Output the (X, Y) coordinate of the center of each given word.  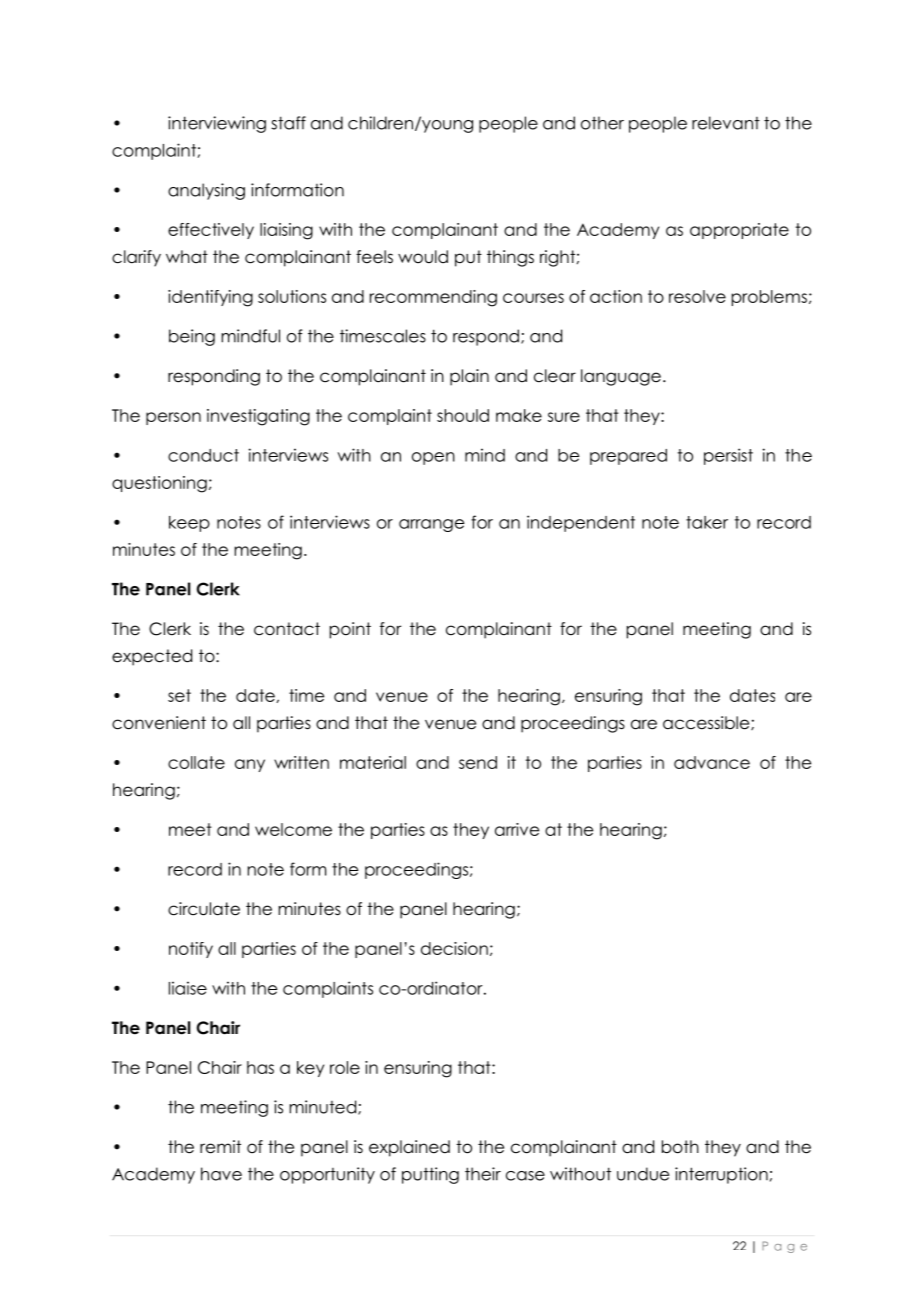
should (463, 415)
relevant (726, 123)
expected (152, 657)
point (350, 630)
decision (454, 948)
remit (220, 1147)
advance (712, 762)
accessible (707, 723)
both (680, 1147)
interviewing (217, 124)
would (423, 257)
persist (728, 456)
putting (430, 1175)
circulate (204, 909)
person (173, 418)
